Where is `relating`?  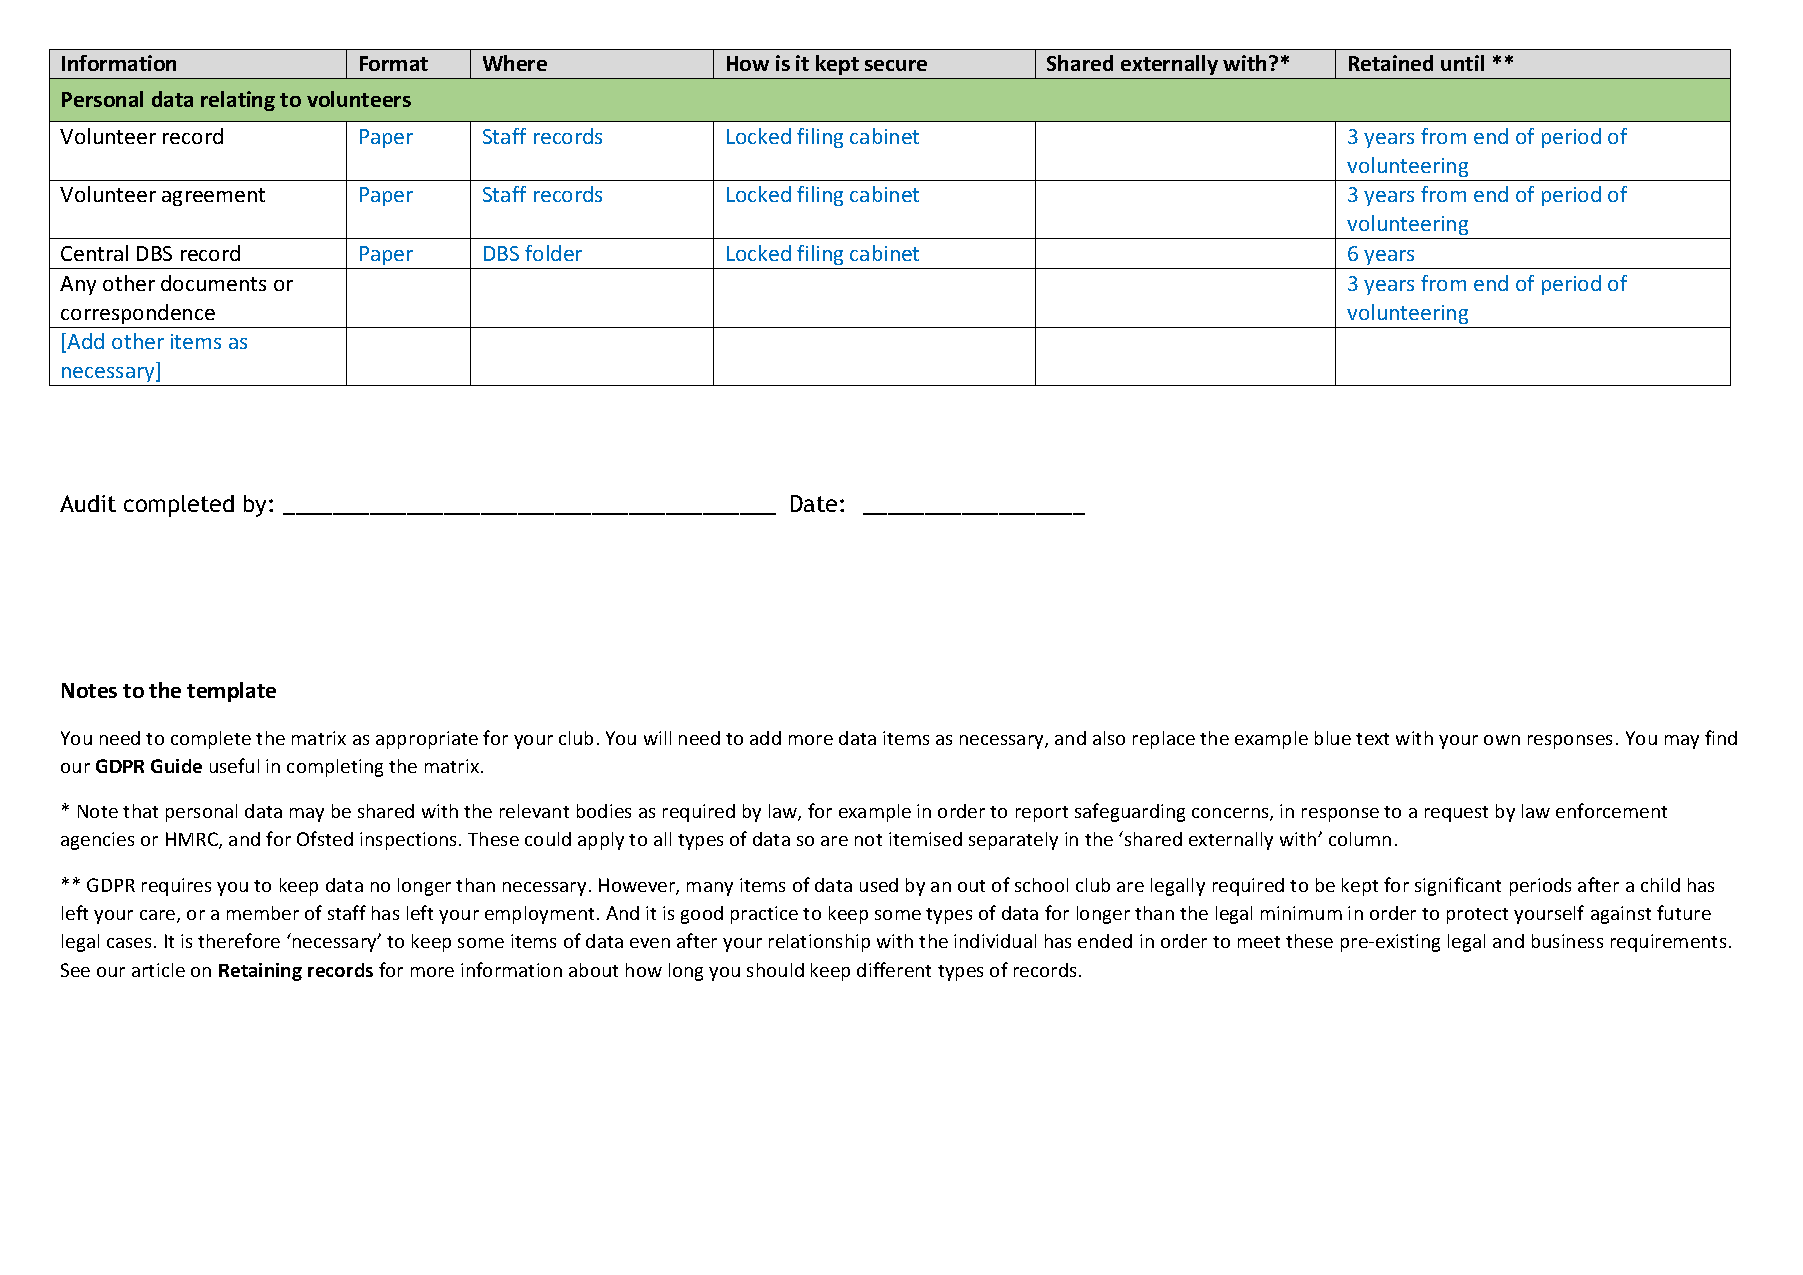
relating is located at coordinates (238, 101).
